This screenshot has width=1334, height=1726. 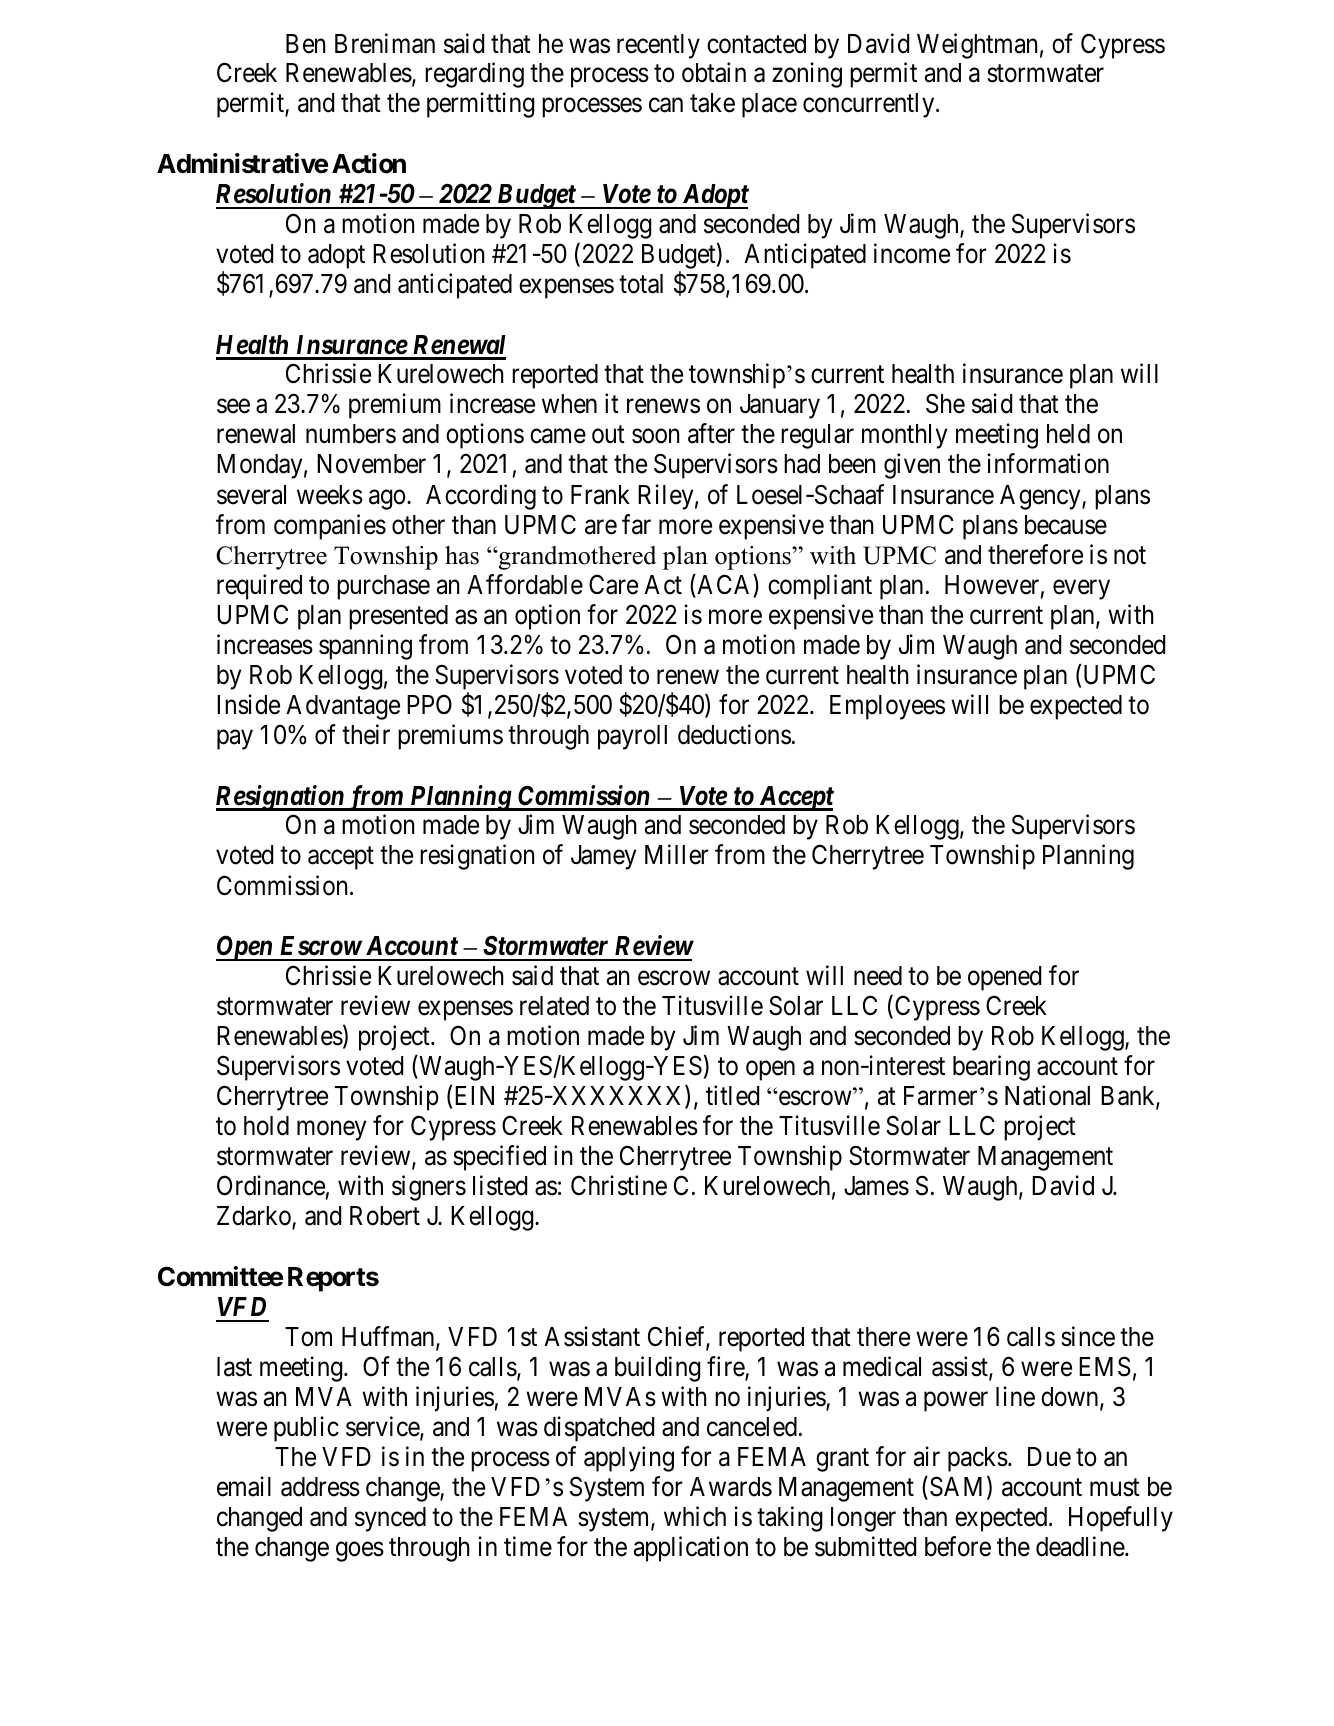 I want to click on Due, so click(x=1049, y=1457).
